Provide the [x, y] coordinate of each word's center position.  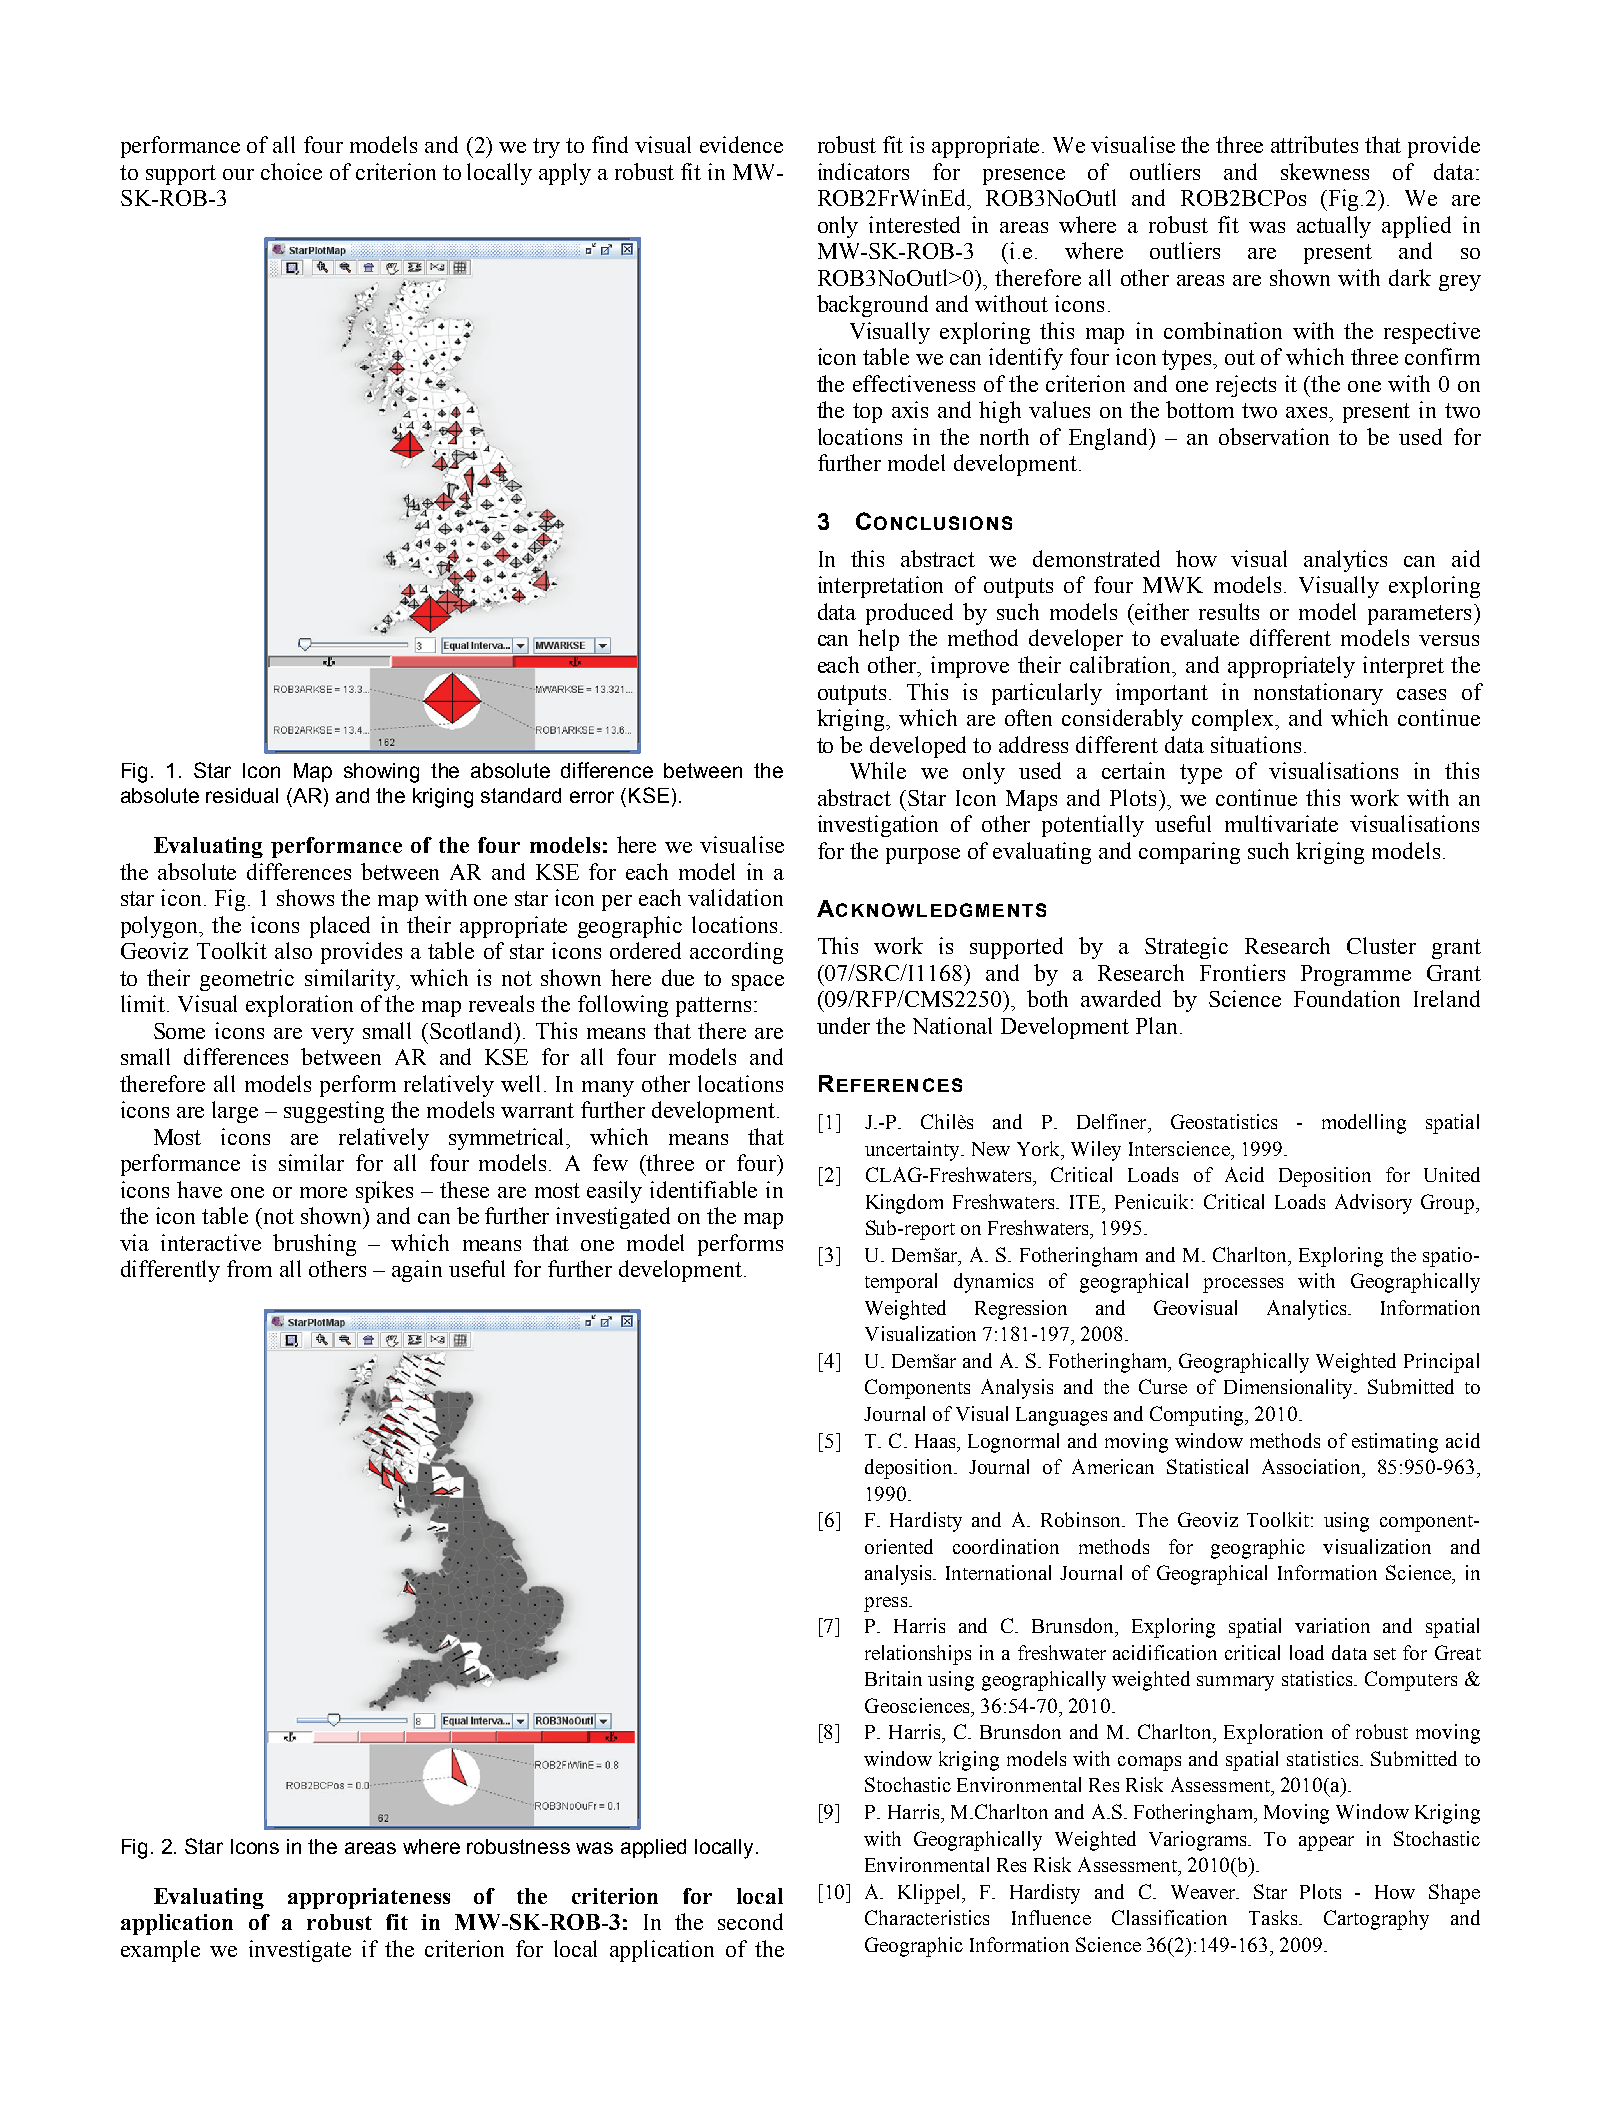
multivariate [1281, 823]
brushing [314, 1245]
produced [909, 614]
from [249, 1268]
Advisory [1373, 1204]
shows [305, 897]
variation [1332, 1625]
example [160, 1951]
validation [735, 897]
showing [381, 773]
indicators [863, 171]
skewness [1325, 171]
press [887, 1604]
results [1229, 611]
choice [291, 171]
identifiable [703, 1189]
